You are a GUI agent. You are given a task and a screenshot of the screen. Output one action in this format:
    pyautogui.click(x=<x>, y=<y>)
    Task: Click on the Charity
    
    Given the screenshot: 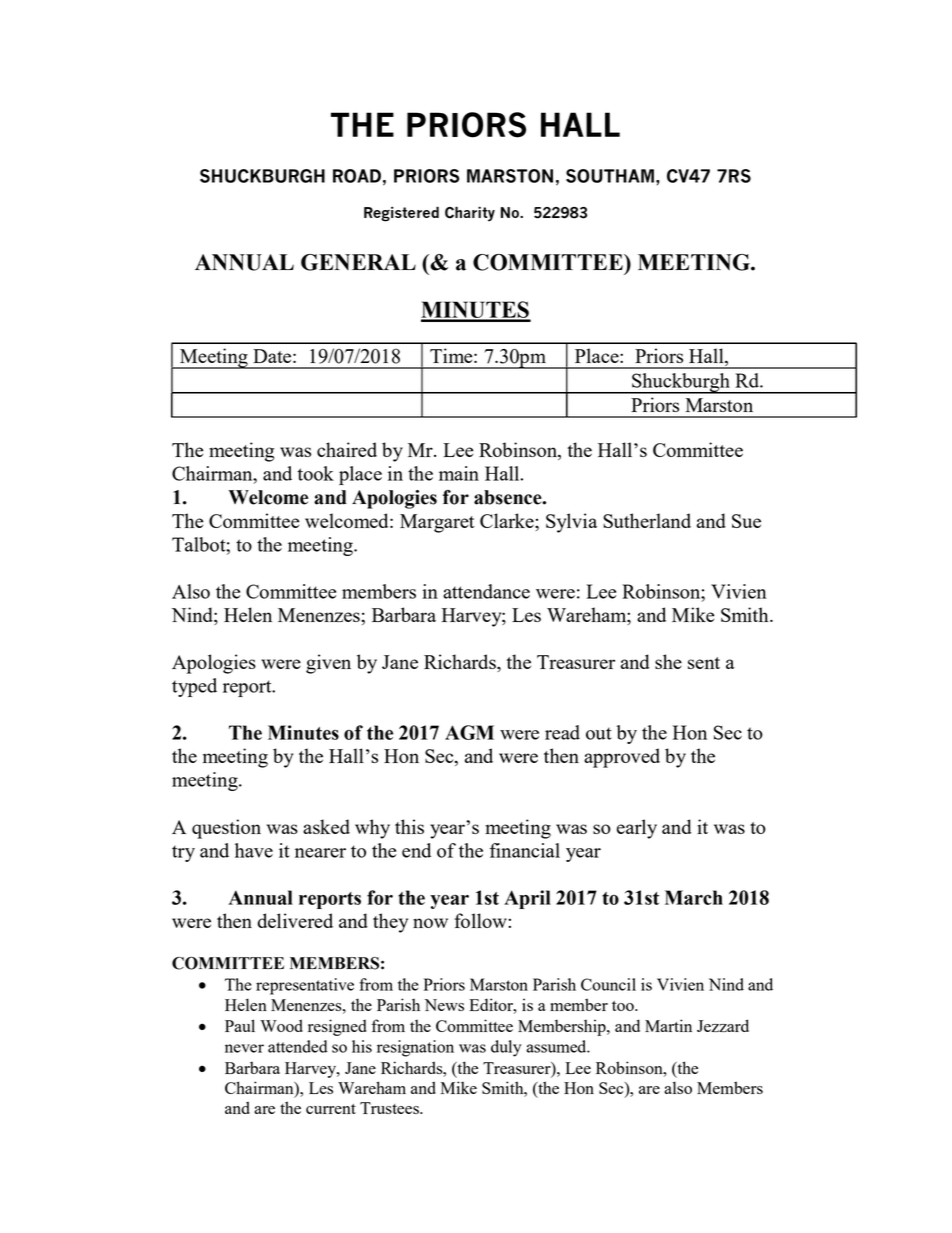 What is the action you would take?
    pyautogui.click(x=470, y=214)
